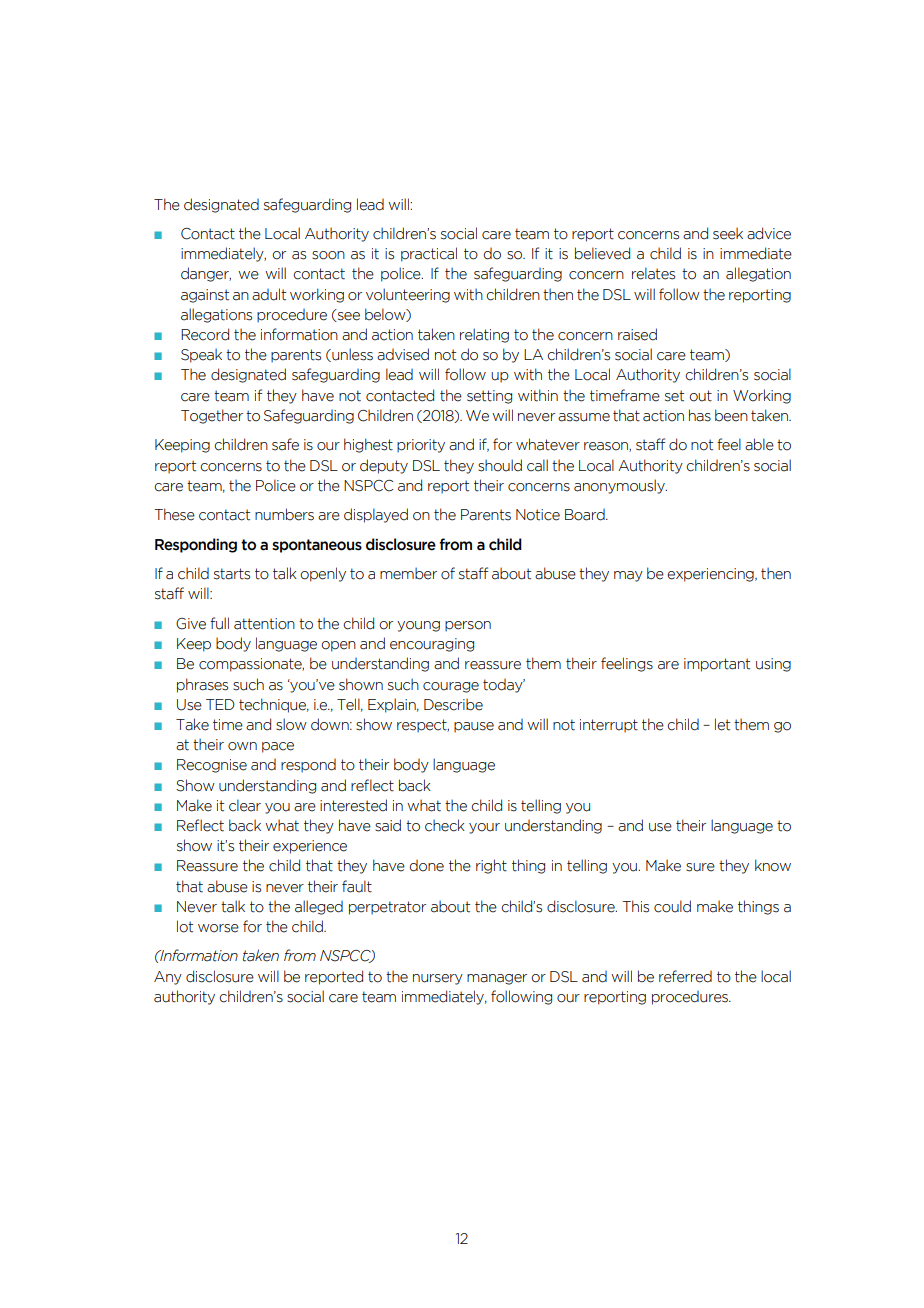 This document has width=924, height=1308. I want to click on full, so click(219, 623).
